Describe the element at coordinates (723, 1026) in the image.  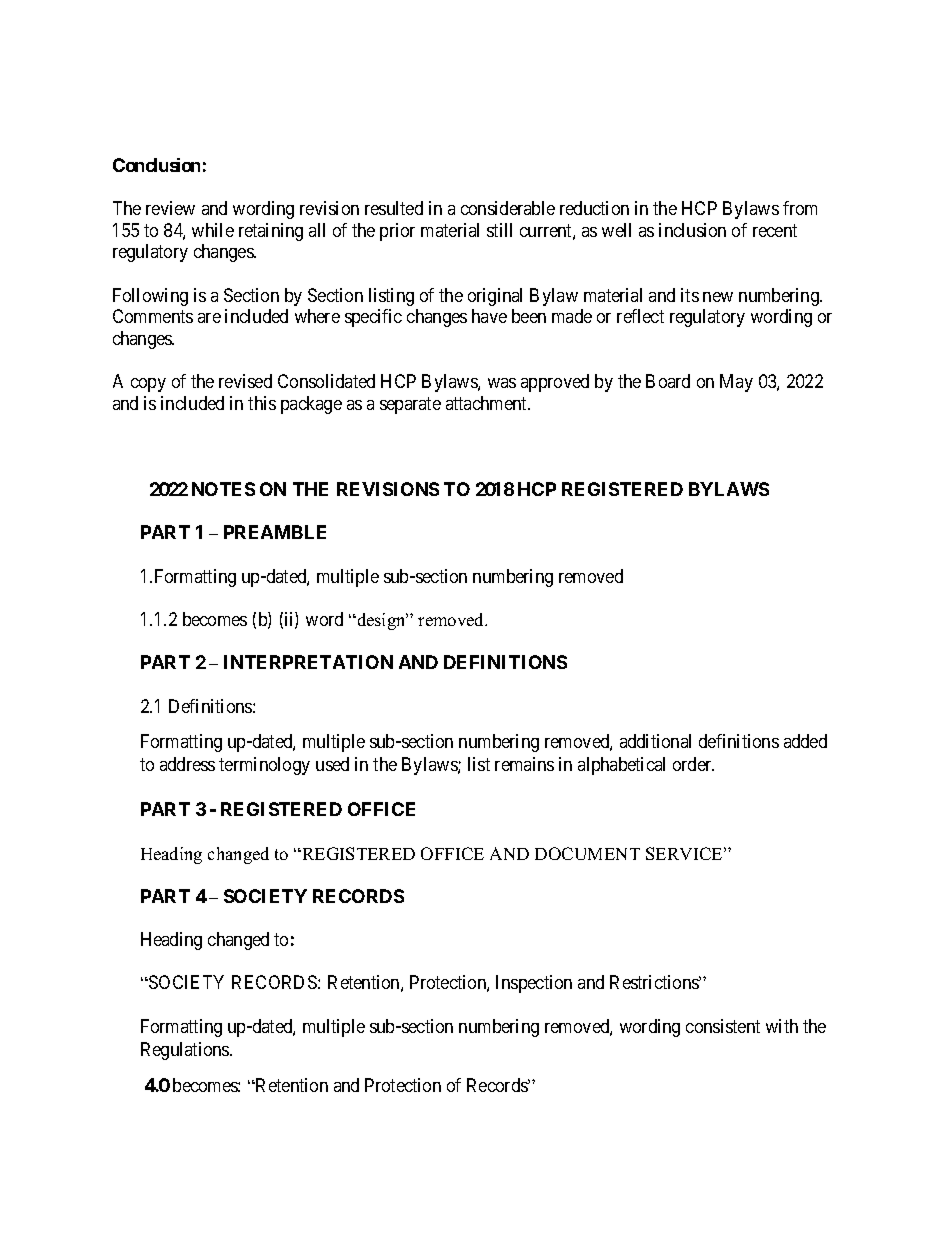
I see `consistent` at that location.
